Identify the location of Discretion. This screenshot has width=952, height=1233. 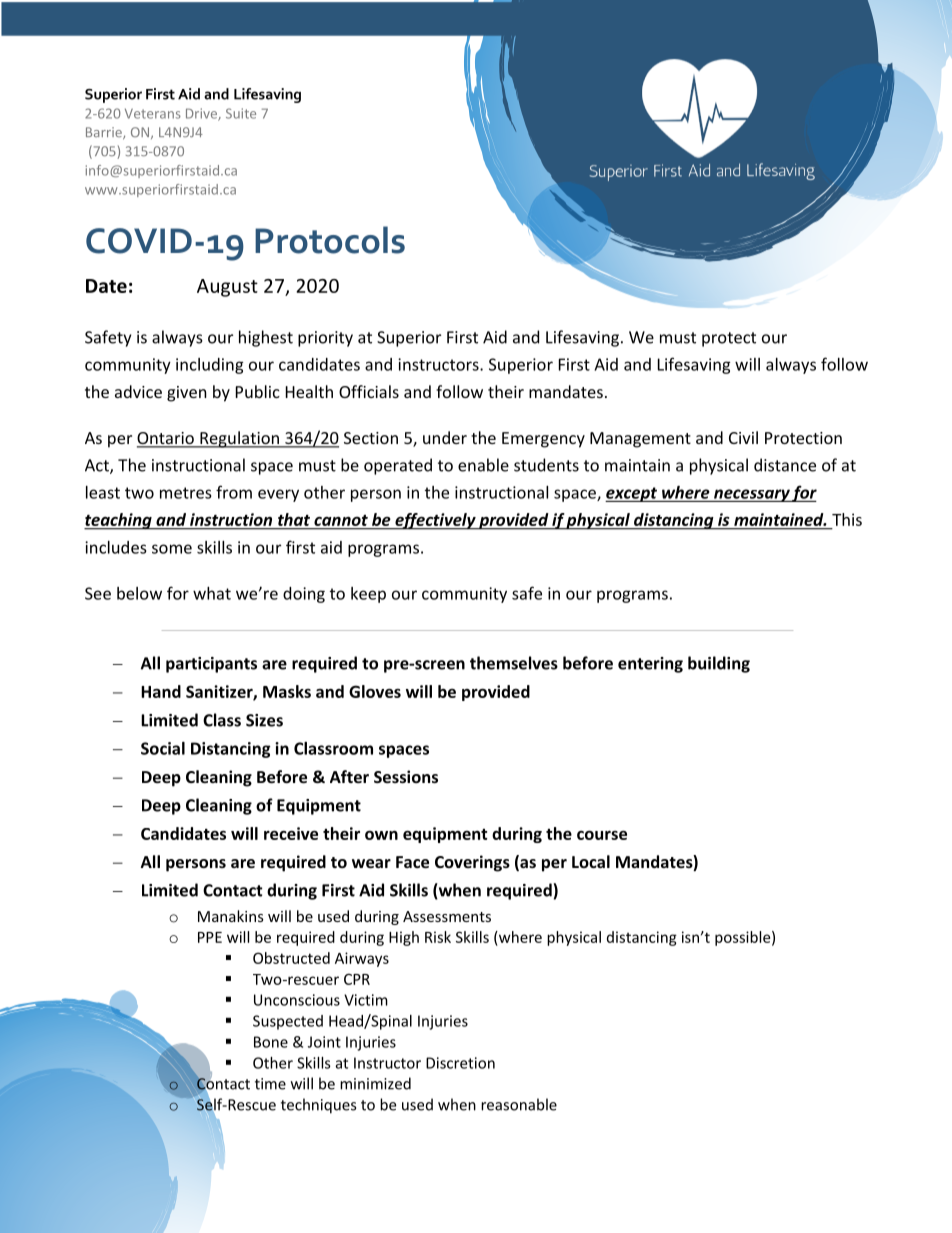
(460, 1063).
